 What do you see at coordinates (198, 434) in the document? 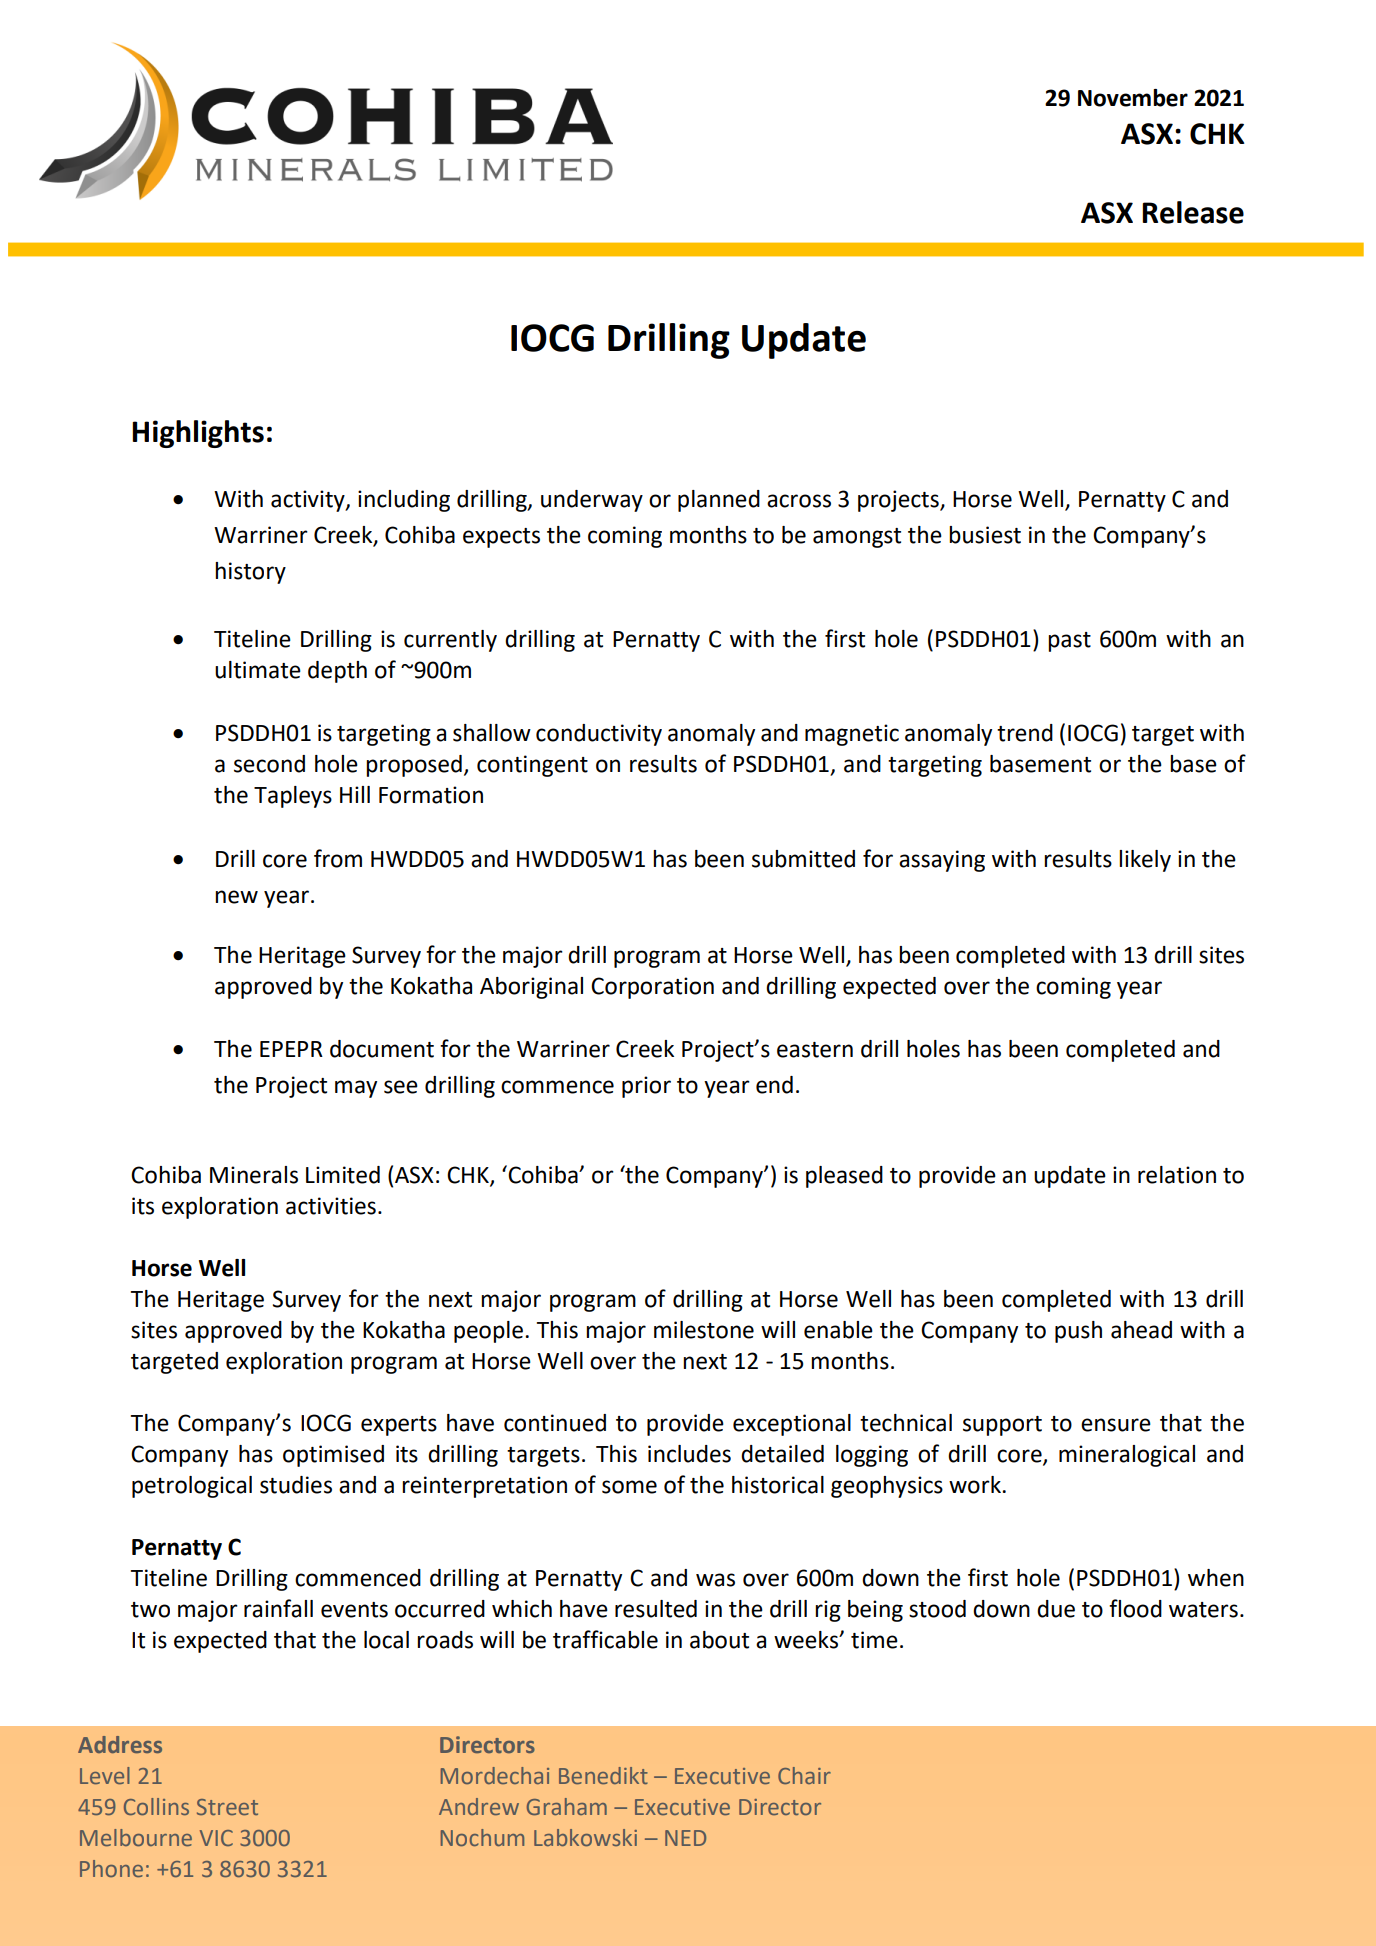
I see `Highlights` at bounding box center [198, 434].
